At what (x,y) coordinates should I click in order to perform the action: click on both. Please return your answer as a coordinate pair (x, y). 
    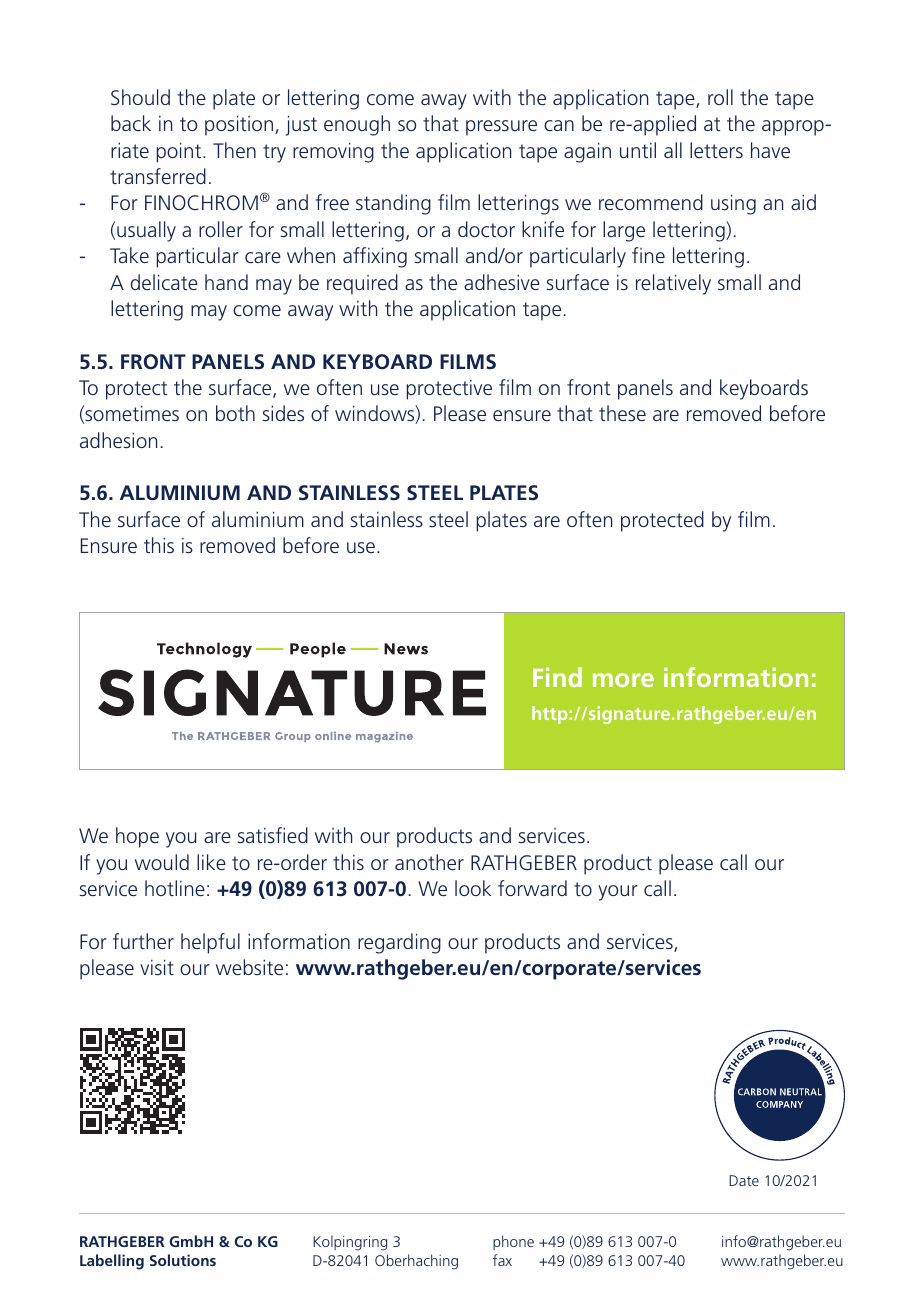
    Looking at the image, I should click on (235, 413).
